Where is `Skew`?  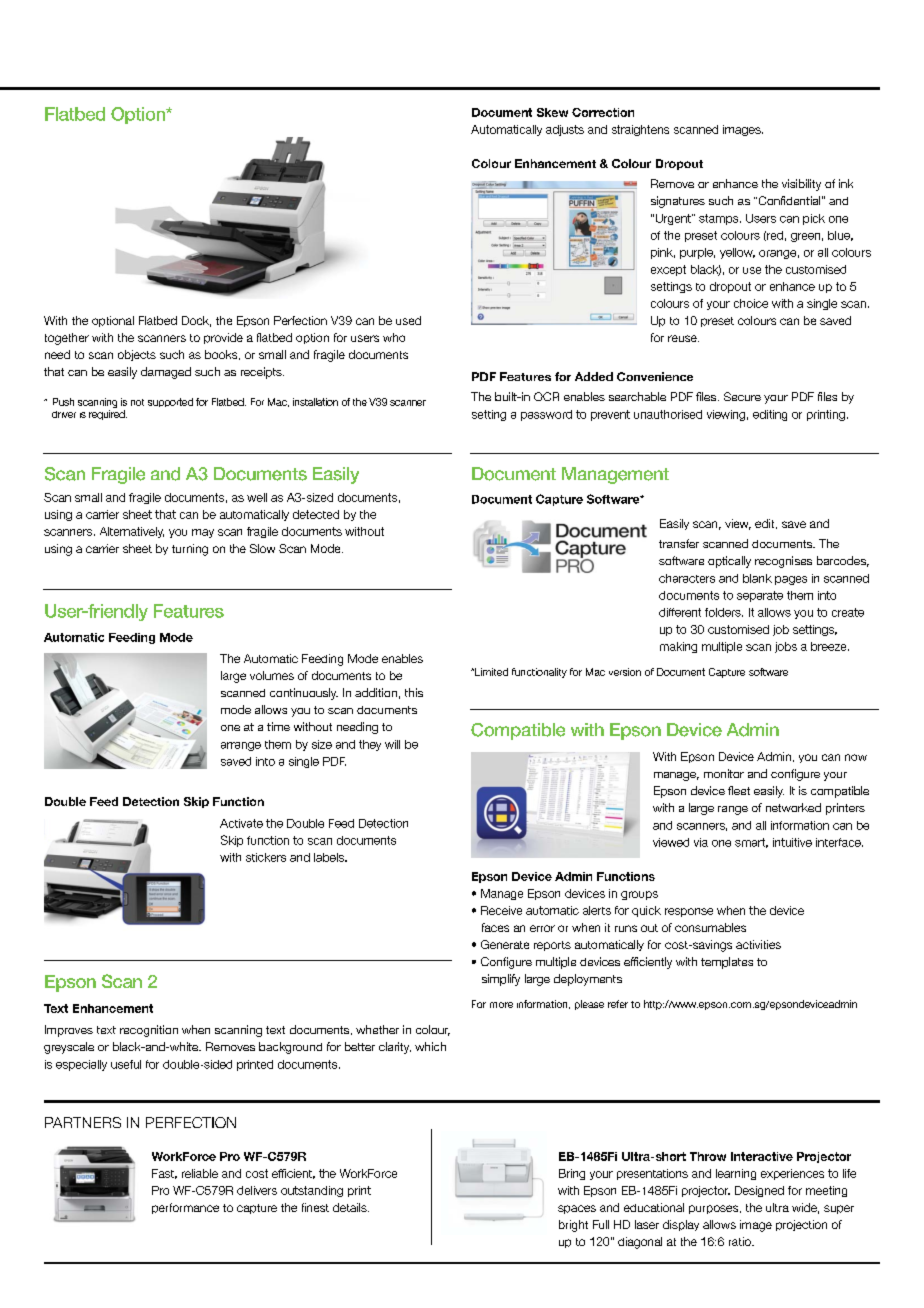
Skew is located at coordinates (552, 112).
